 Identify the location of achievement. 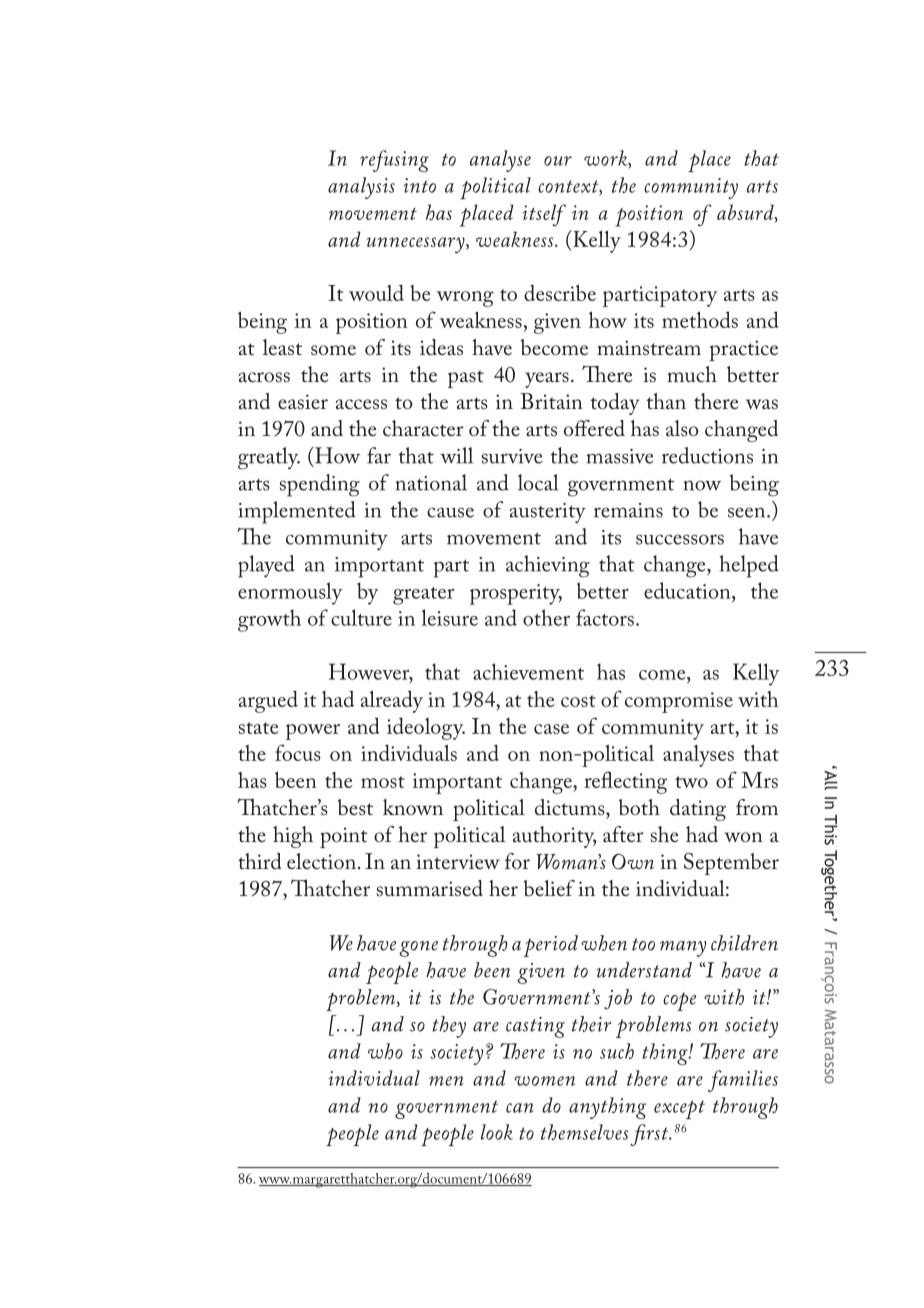
(528, 671).
